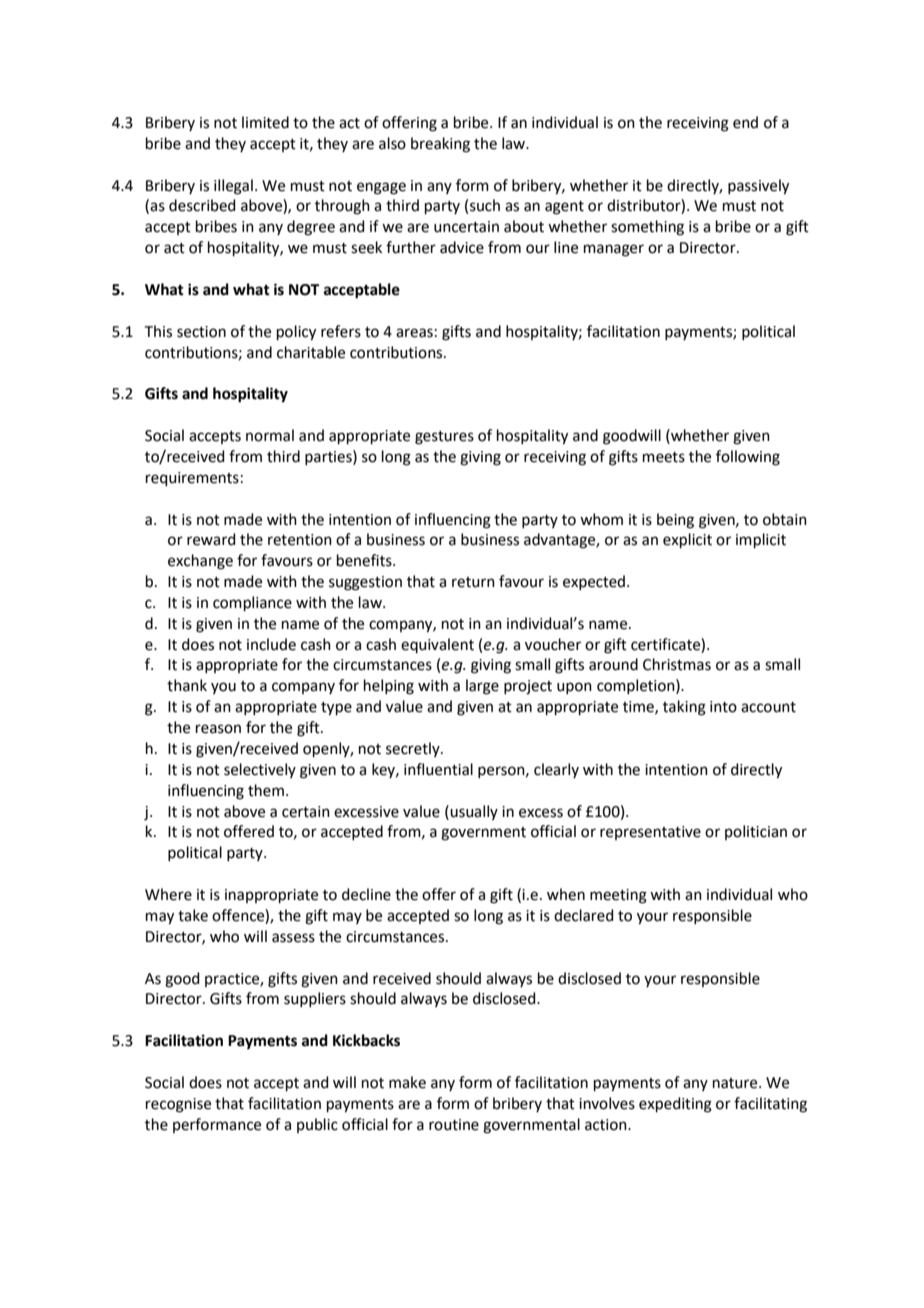 This screenshot has width=924, height=1308. Describe the element at coordinates (444, 438) in the screenshot. I see `gestures` at that location.
